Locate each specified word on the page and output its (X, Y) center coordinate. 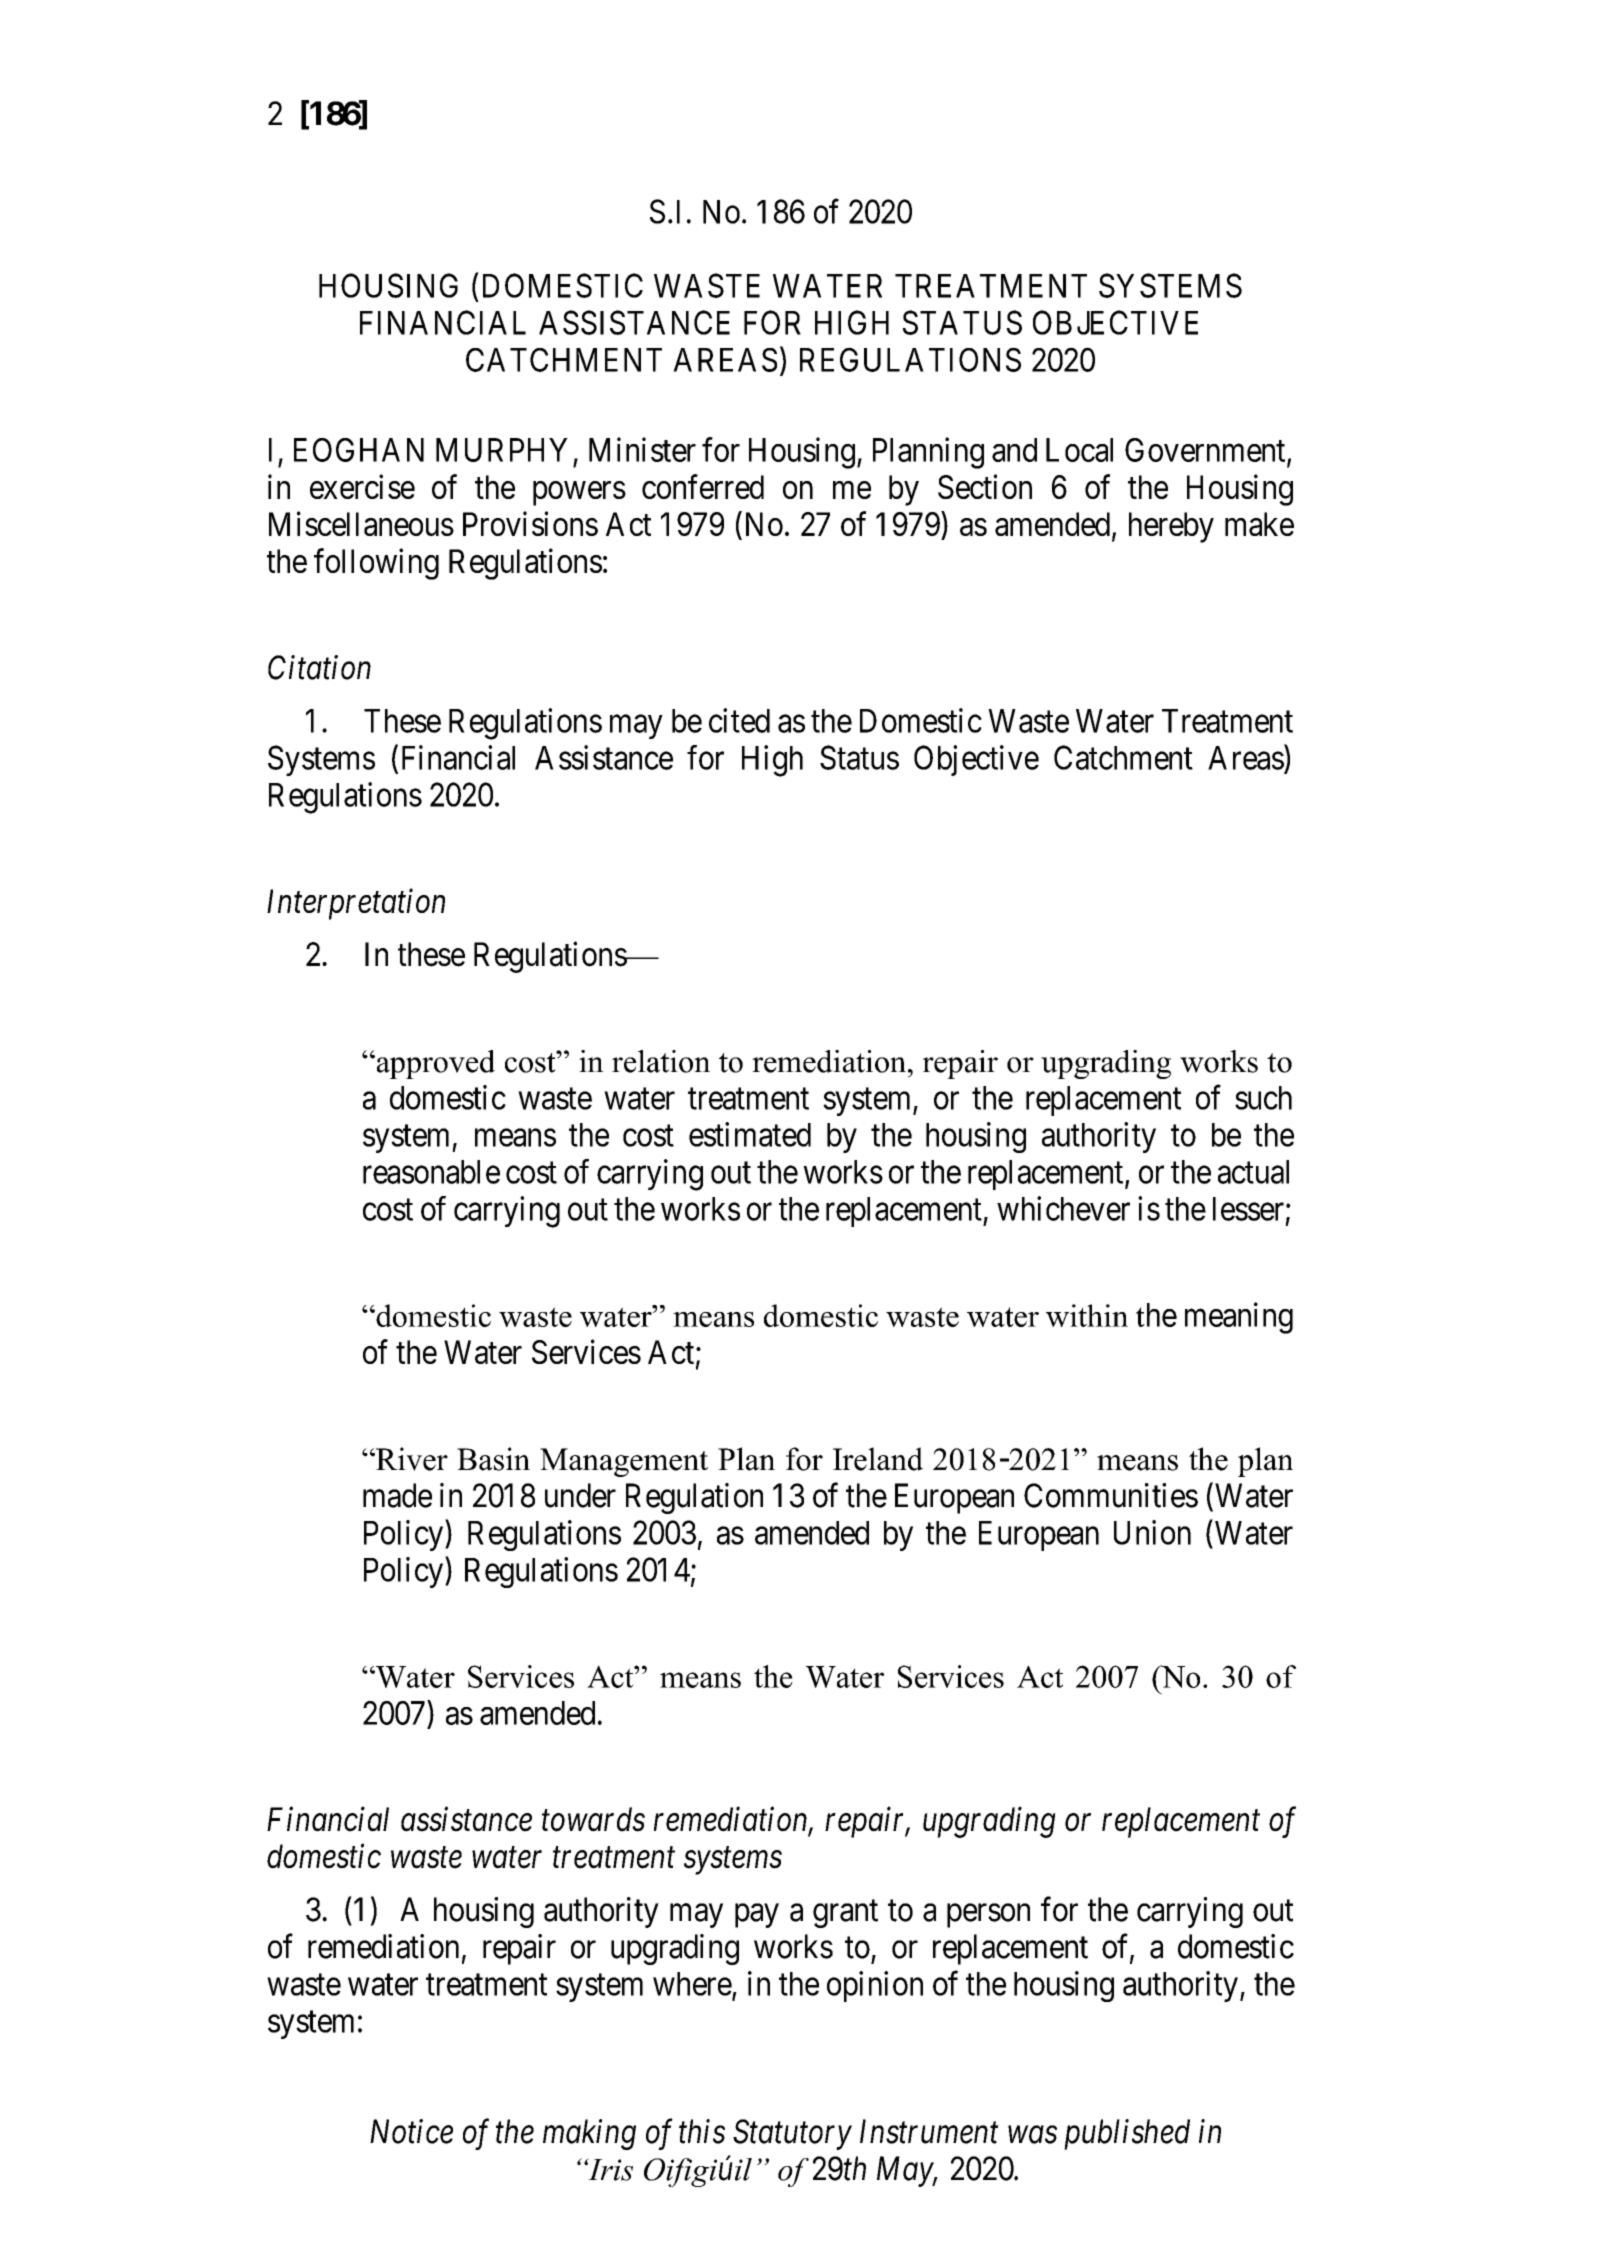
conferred (703, 486)
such (1263, 1098)
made (397, 1495)
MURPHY (502, 450)
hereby (1171, 527)
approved (434, 1064)
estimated (750, 1134)
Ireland (878, 1459)
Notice (411, 2132)
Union (1152, 1532)
